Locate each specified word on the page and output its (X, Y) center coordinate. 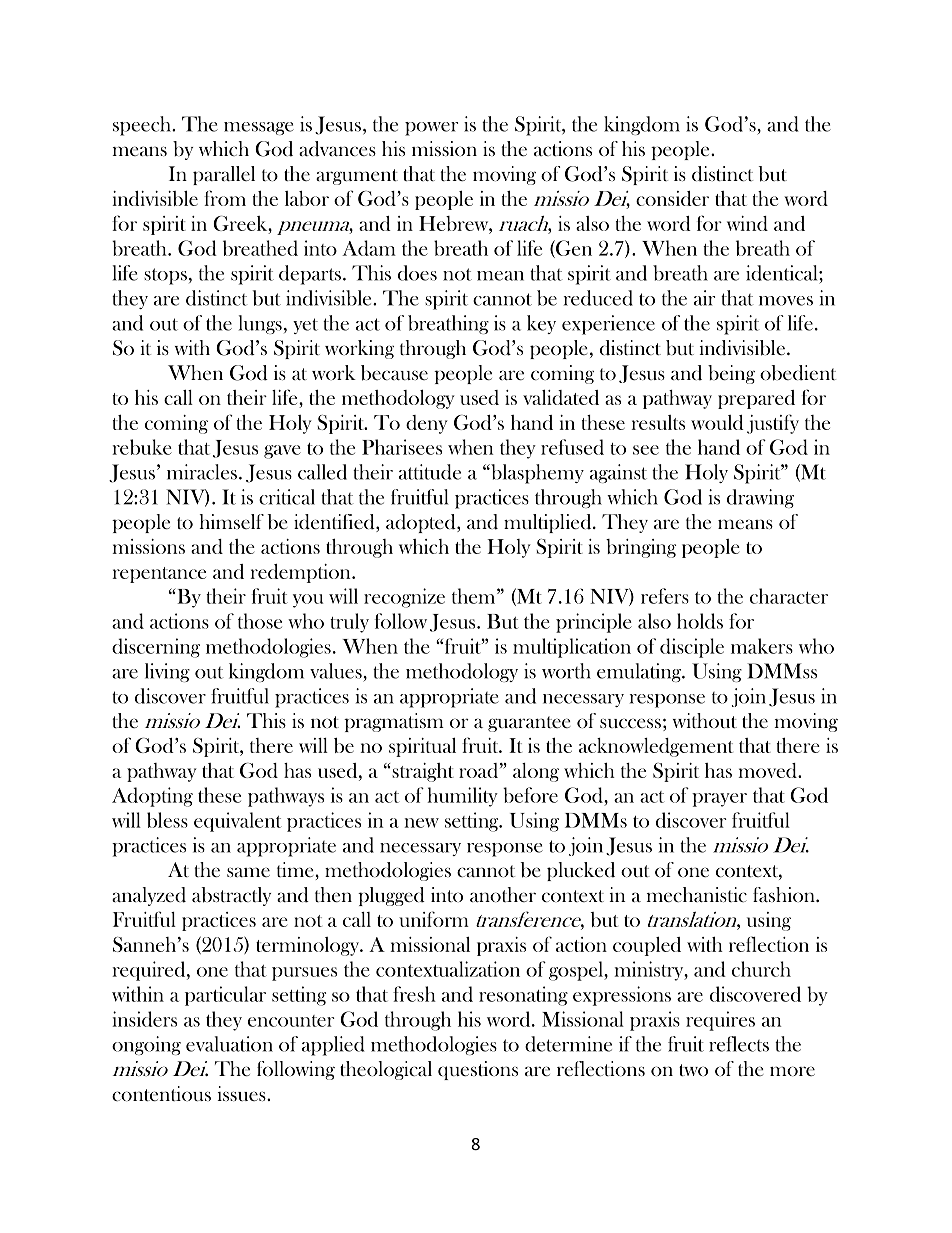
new (421, 823)
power (431, 129)
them (475, 596)
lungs (260, 324)
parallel (224, 175)
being (731, 374)
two (693, 1070)
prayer (719, 800)
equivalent (238, 822)
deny (427, 424)
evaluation (229, 1044)
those (260, 621)
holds (700, 621)
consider (672, 198)
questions (478, 1070)
